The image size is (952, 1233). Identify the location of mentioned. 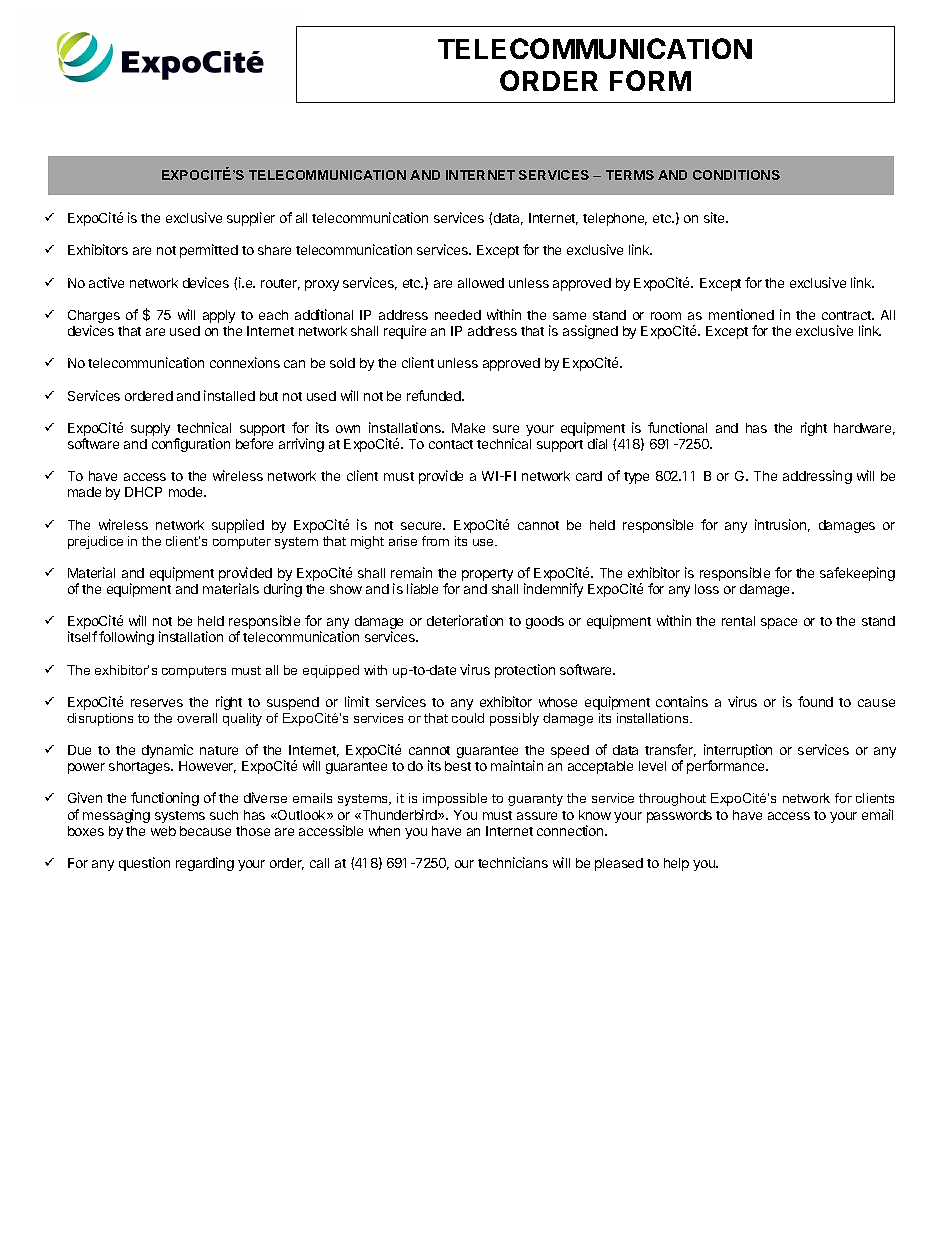
(741, 314).
